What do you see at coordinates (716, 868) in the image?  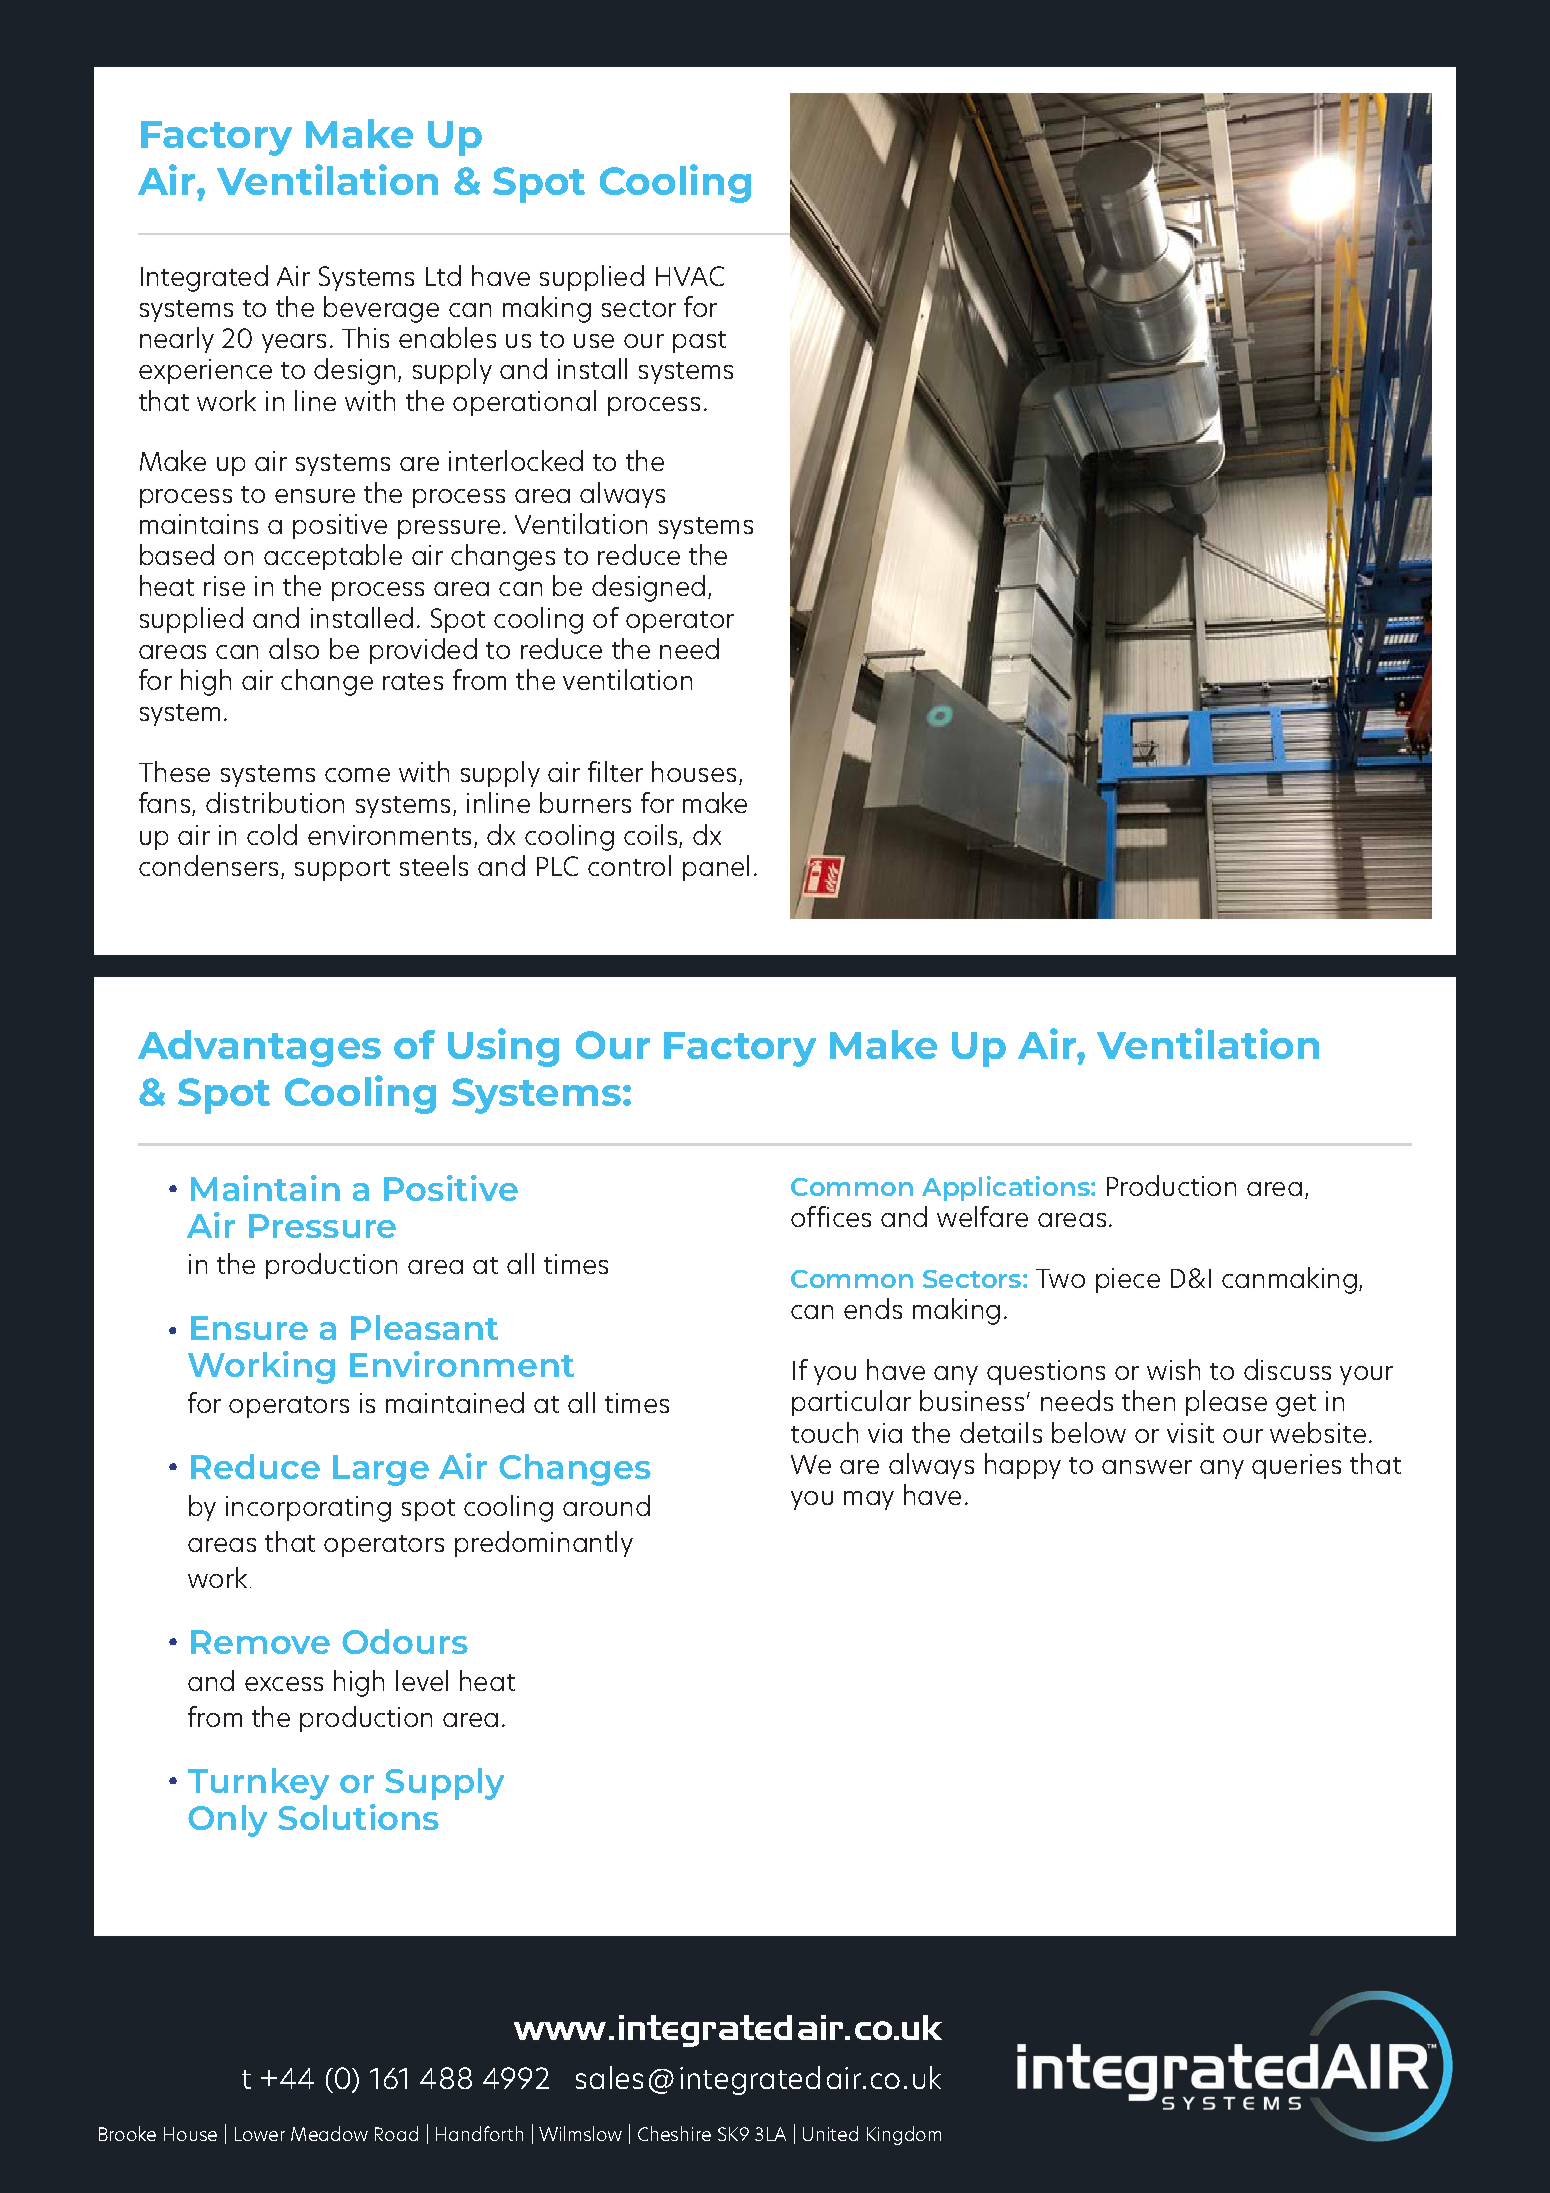 I see `panel` at bounding box center [716, 868].
